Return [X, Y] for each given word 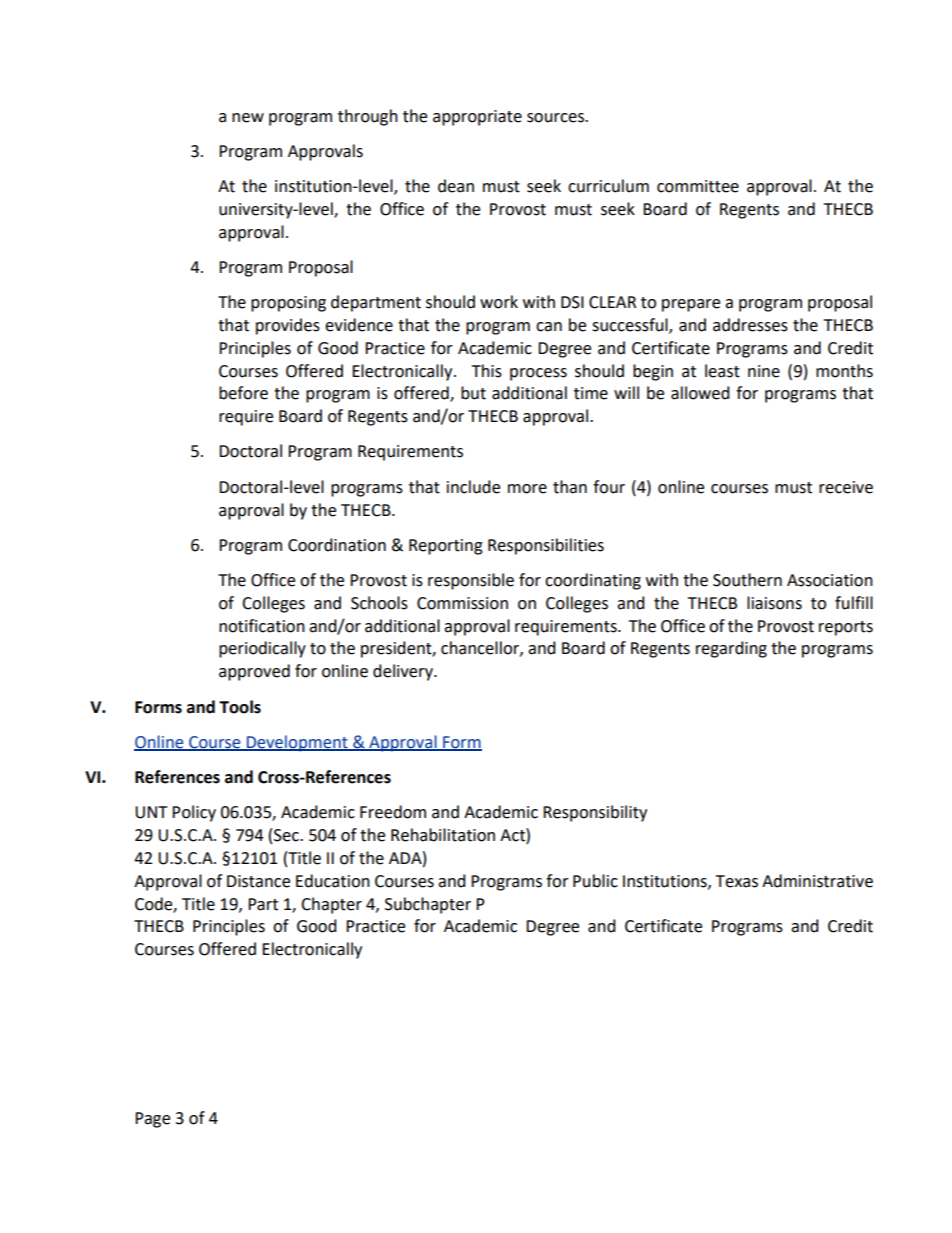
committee [698, 186]
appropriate [477, 118]
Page [152, 1120]
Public [595, 881]
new [248, 118]
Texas [737, 881]
